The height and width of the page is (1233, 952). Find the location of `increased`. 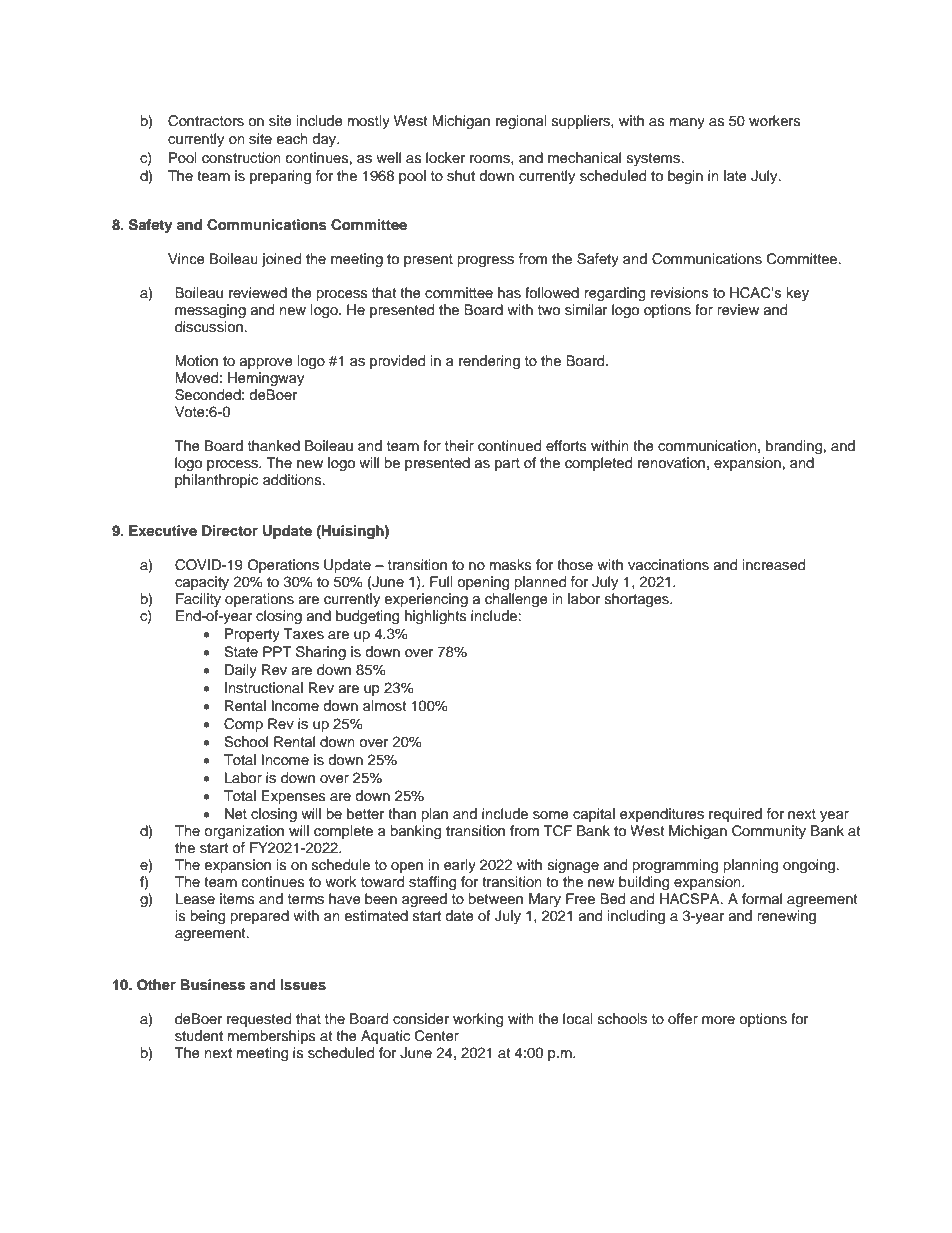

increased is located at coordinates (774, 565).
